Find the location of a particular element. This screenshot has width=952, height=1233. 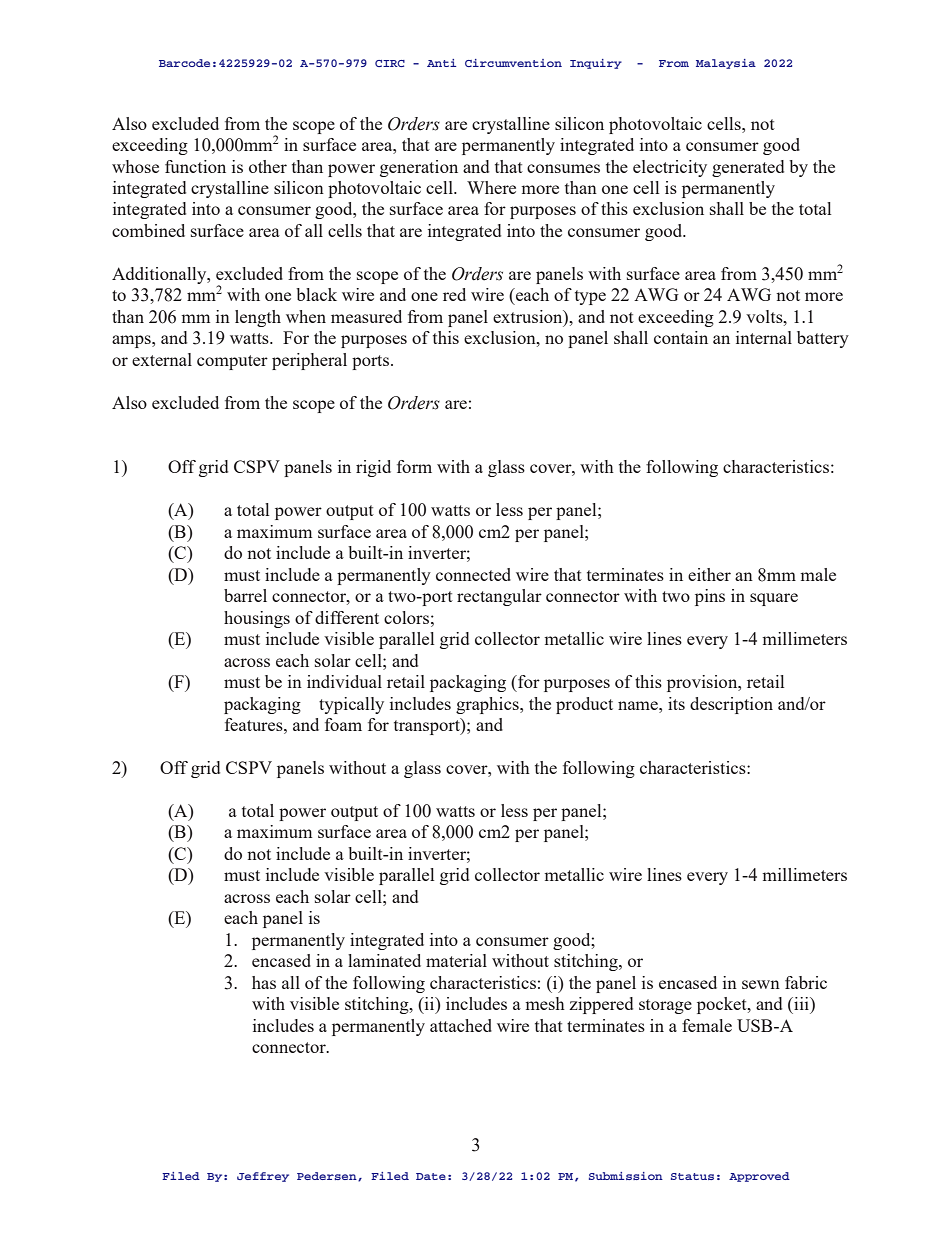

has is located at coordinates (264, 982).
